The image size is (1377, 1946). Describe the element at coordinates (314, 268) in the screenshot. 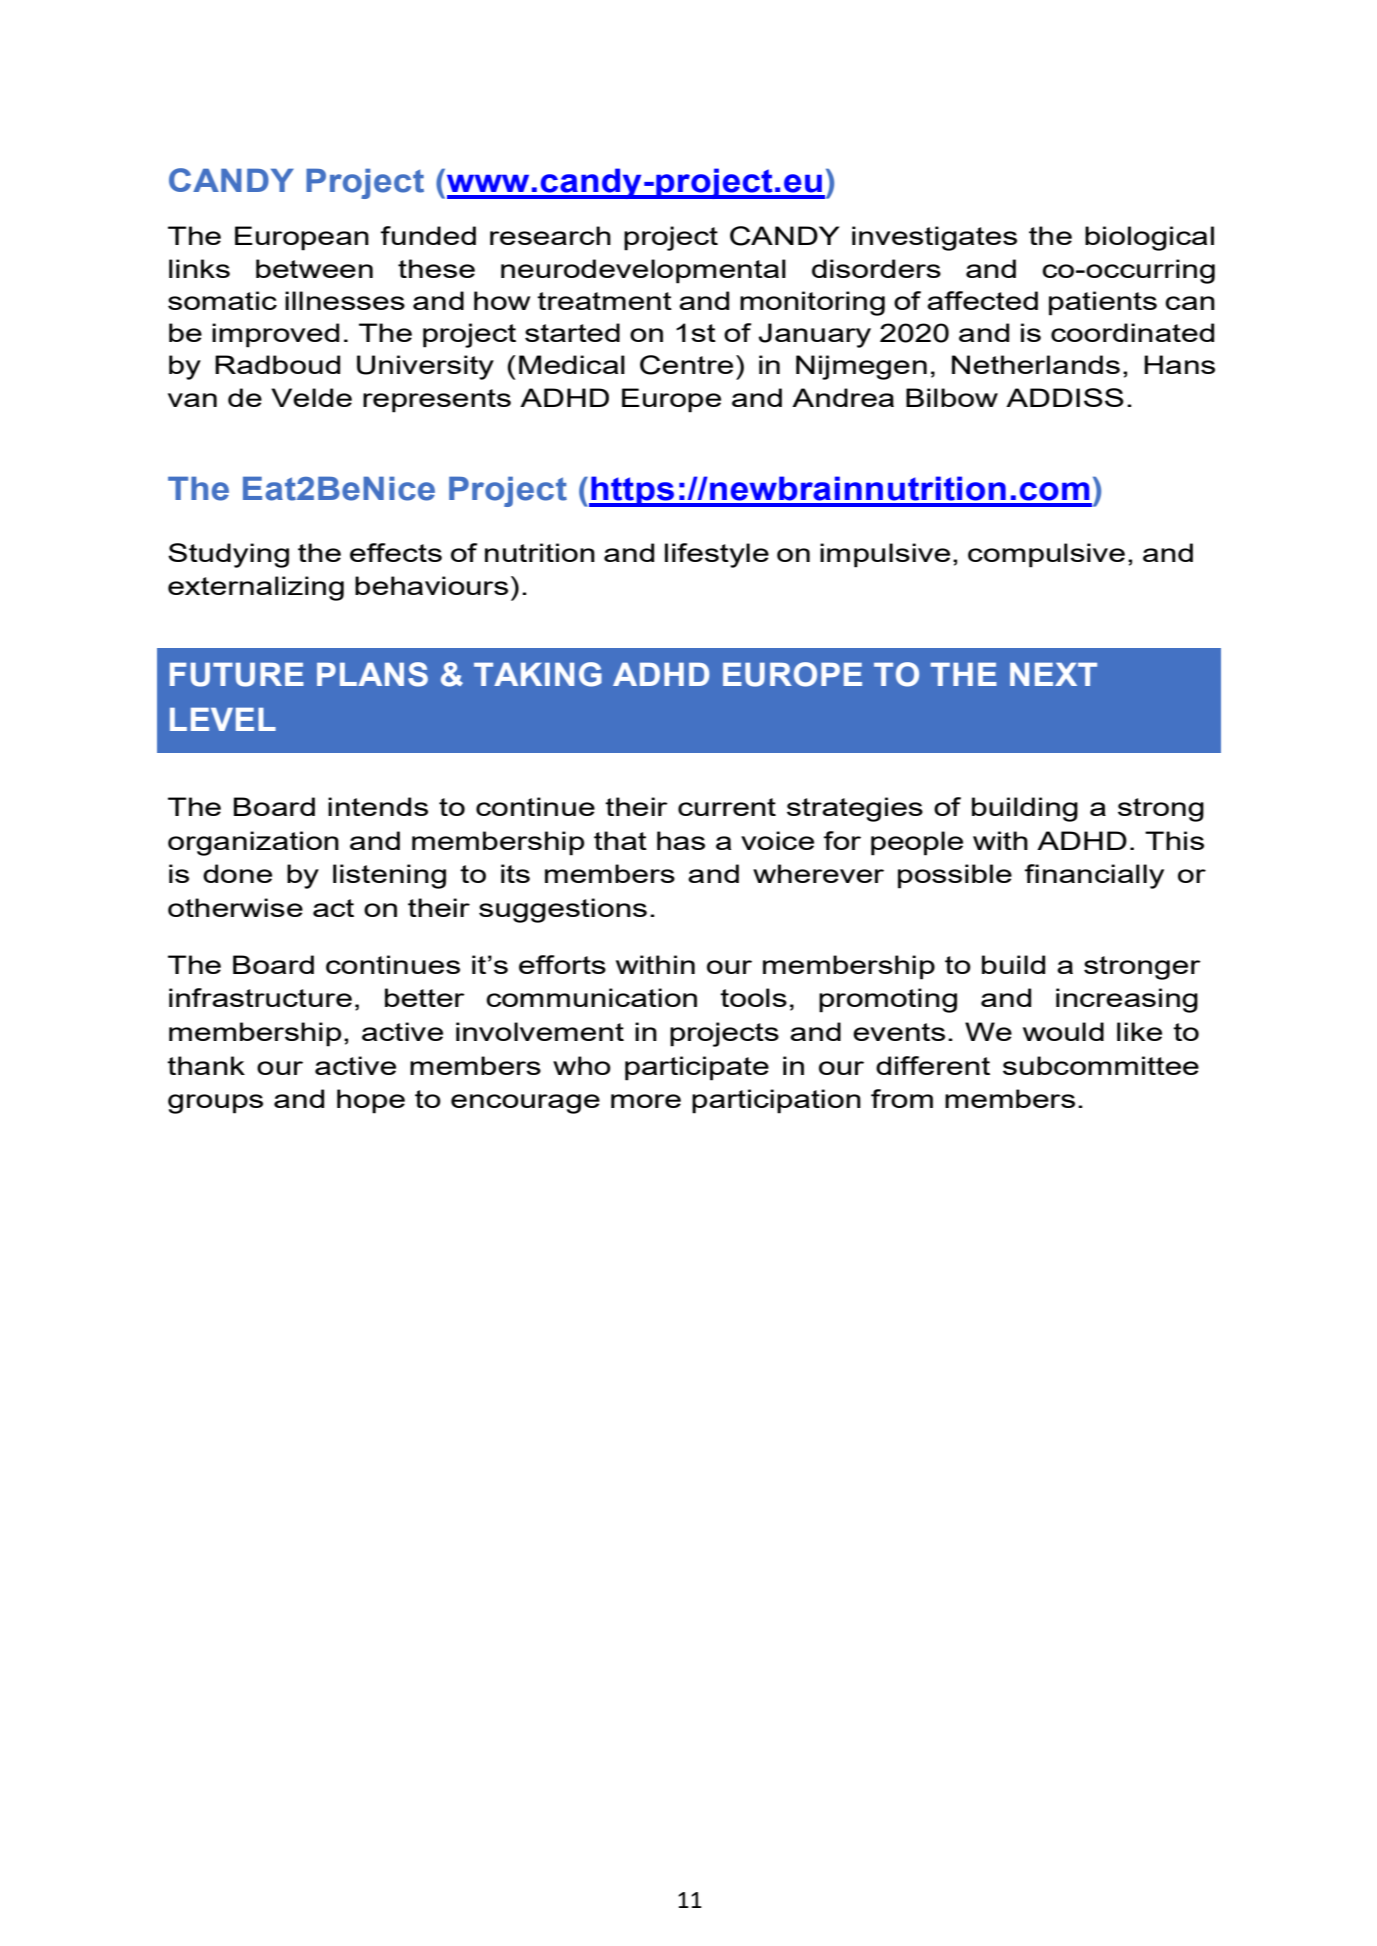

I see `between` at that location.
